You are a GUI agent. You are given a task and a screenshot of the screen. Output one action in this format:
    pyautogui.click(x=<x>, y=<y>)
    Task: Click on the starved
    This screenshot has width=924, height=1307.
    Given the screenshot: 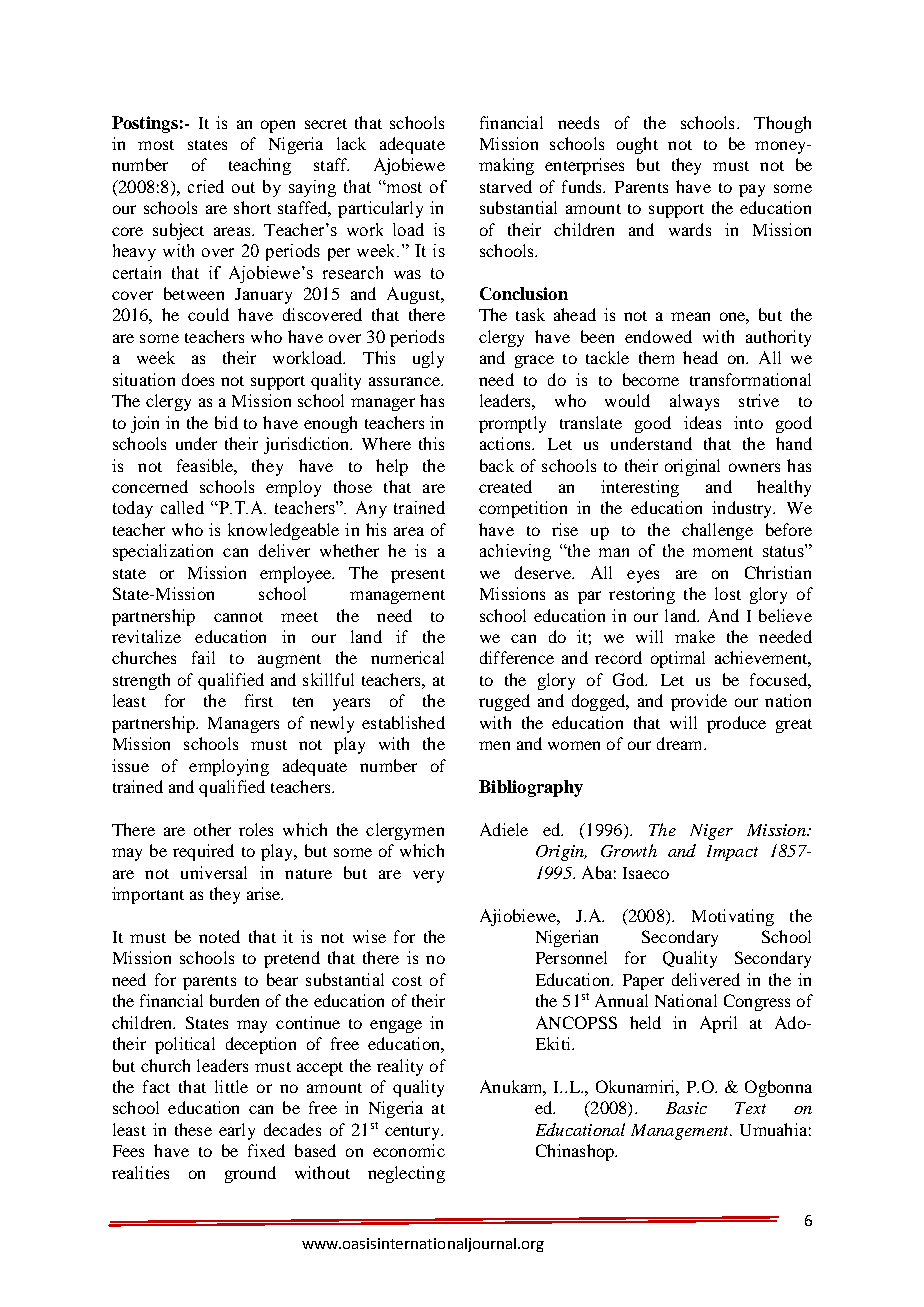 What is the action you would take?
    pyautogui.click(x=506, y=186)
